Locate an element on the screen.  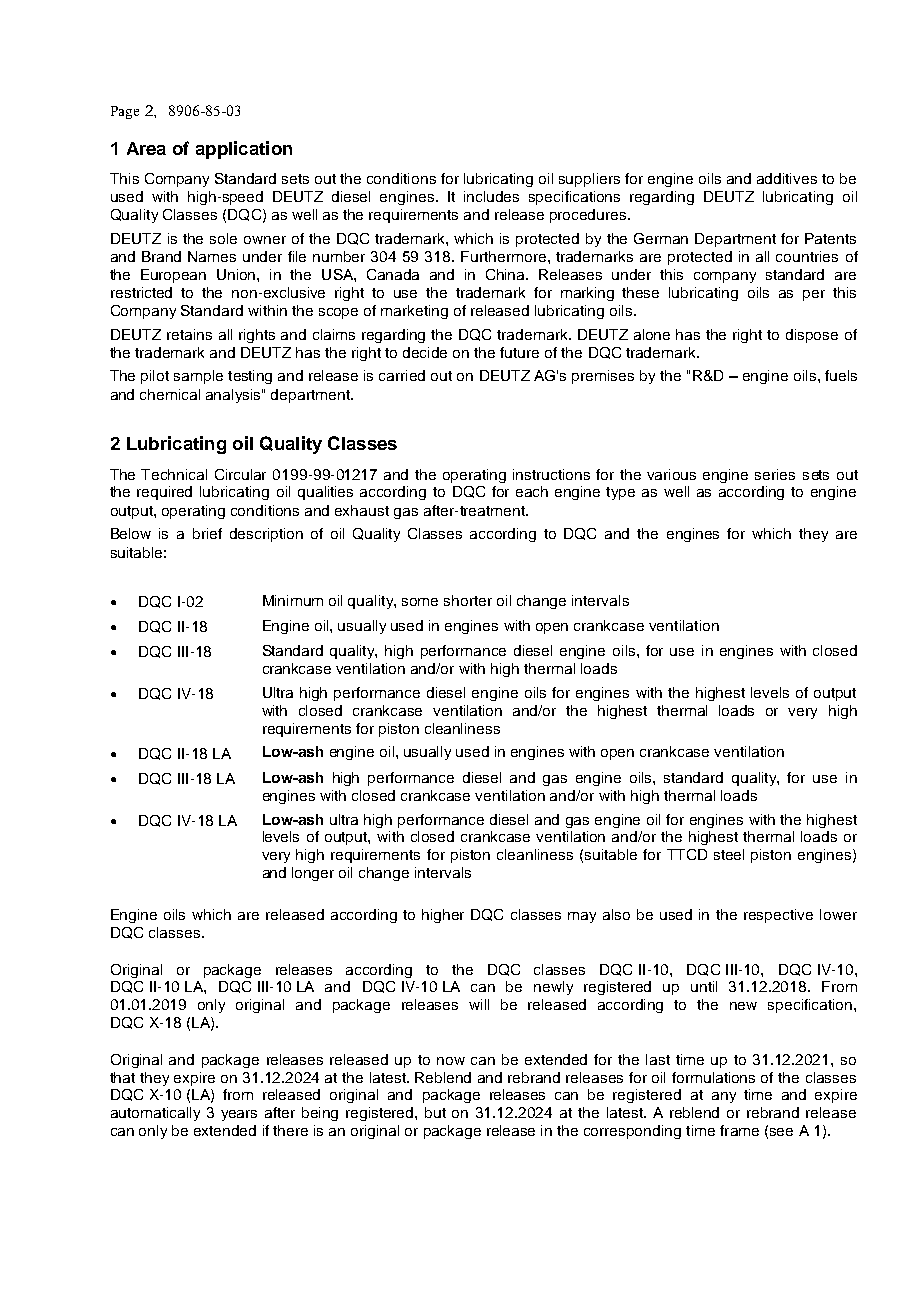
steel is located at coordinates (729, 854).
